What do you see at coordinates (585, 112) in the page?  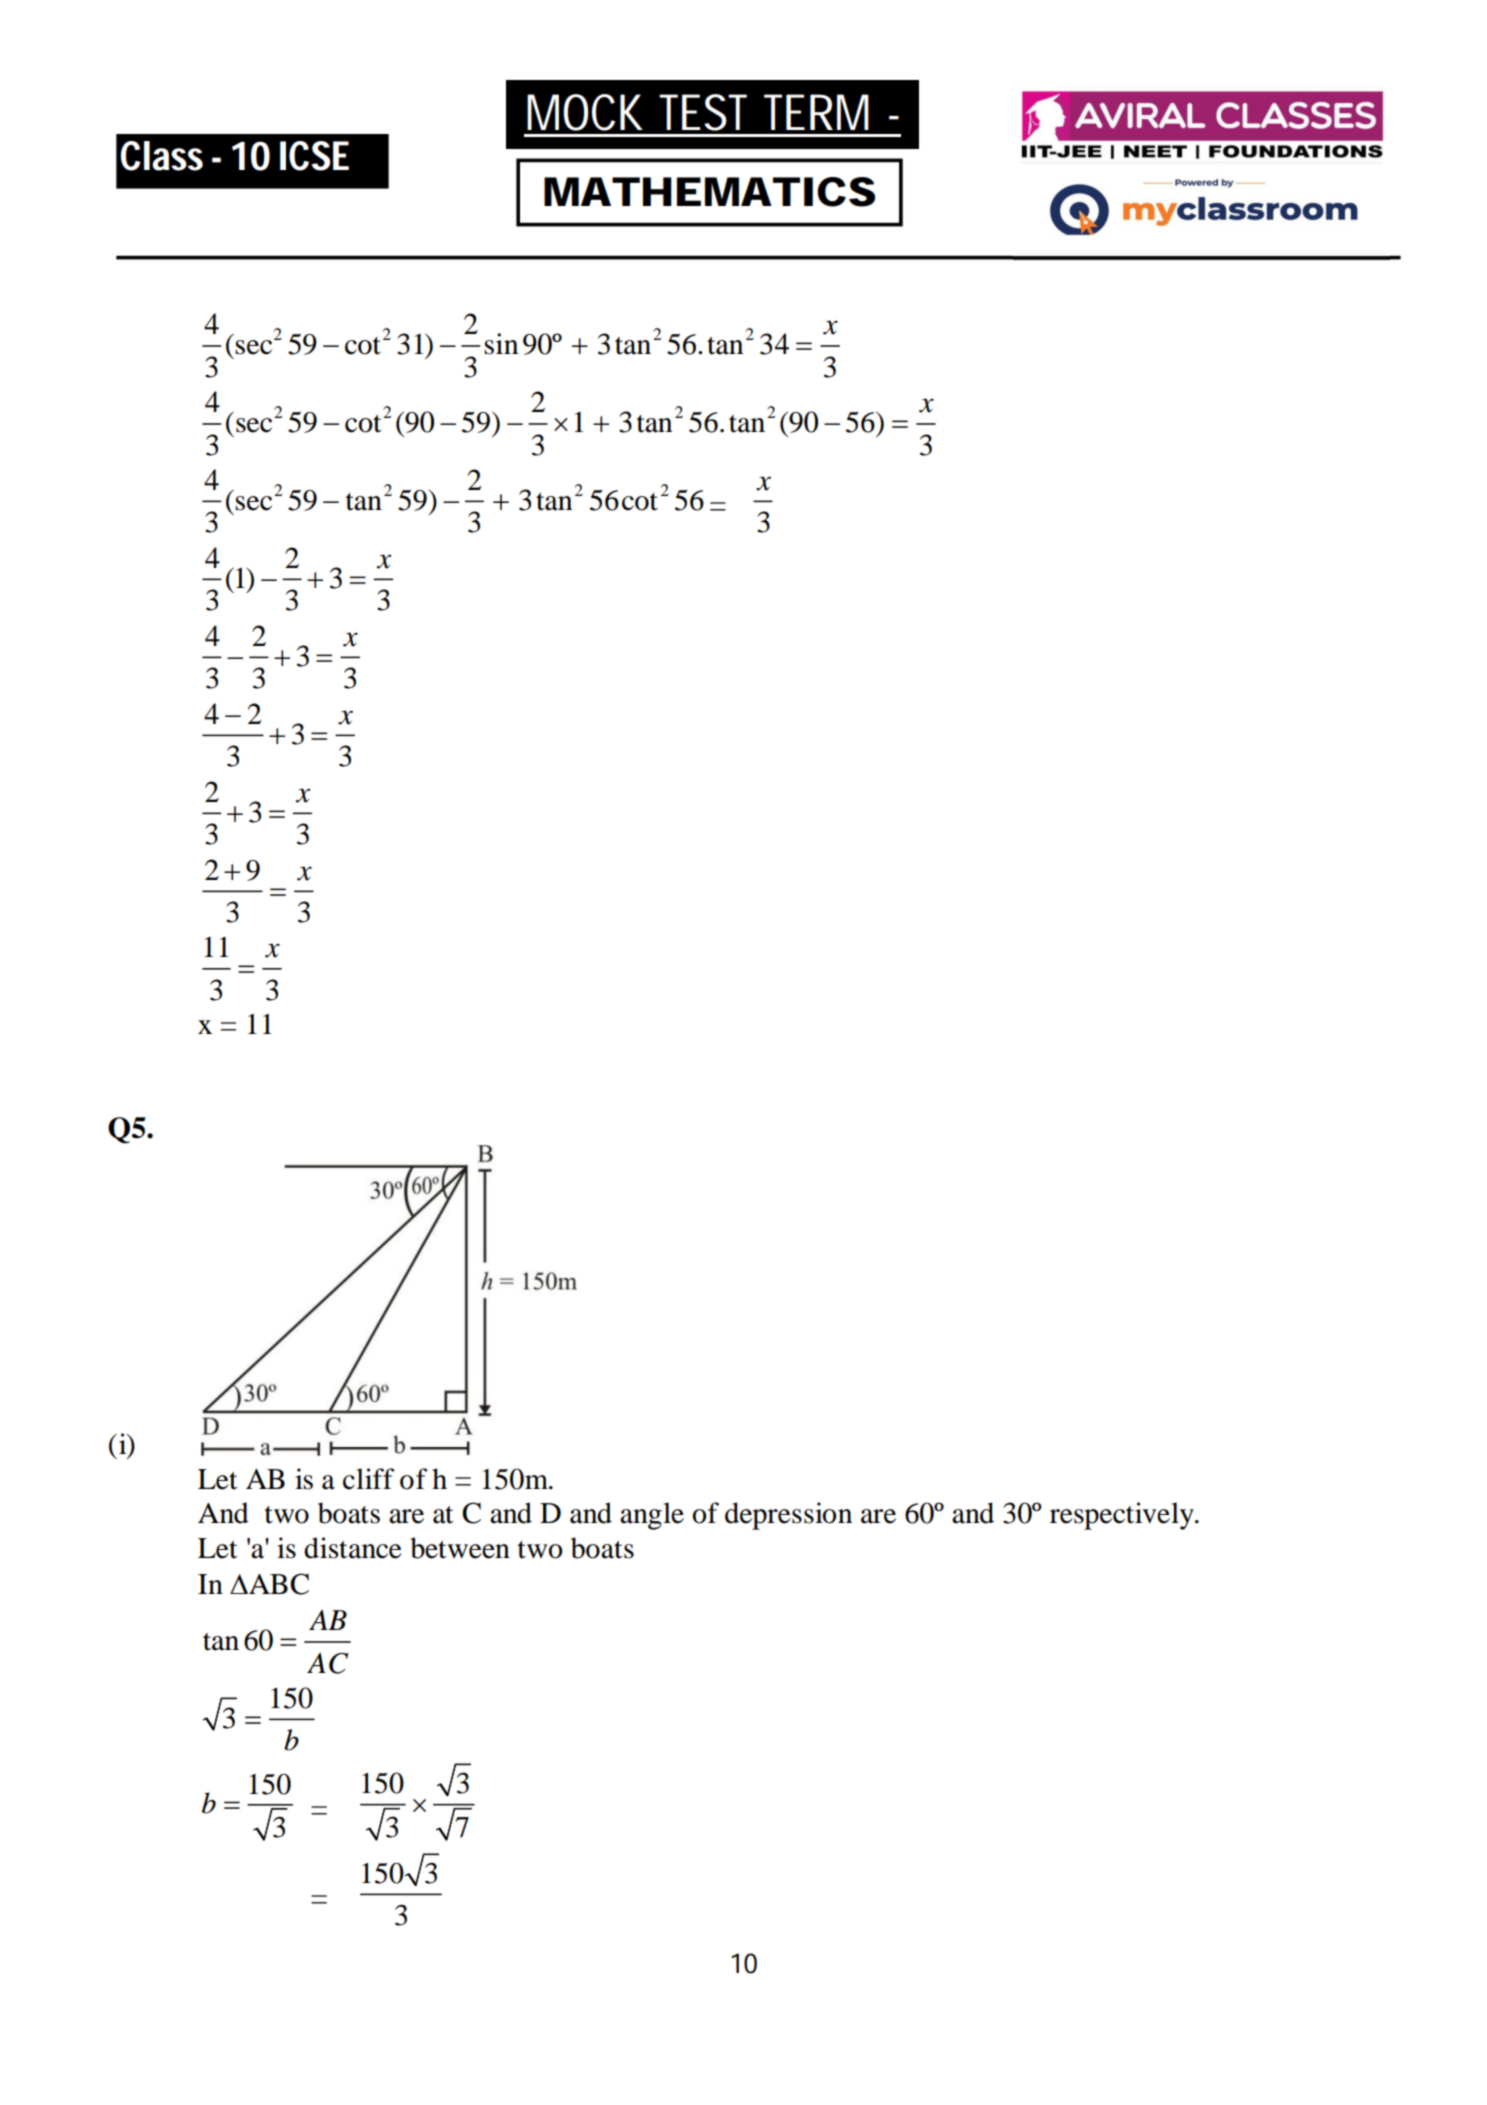 I see `MOCK` at bounding box center [585, 112].
